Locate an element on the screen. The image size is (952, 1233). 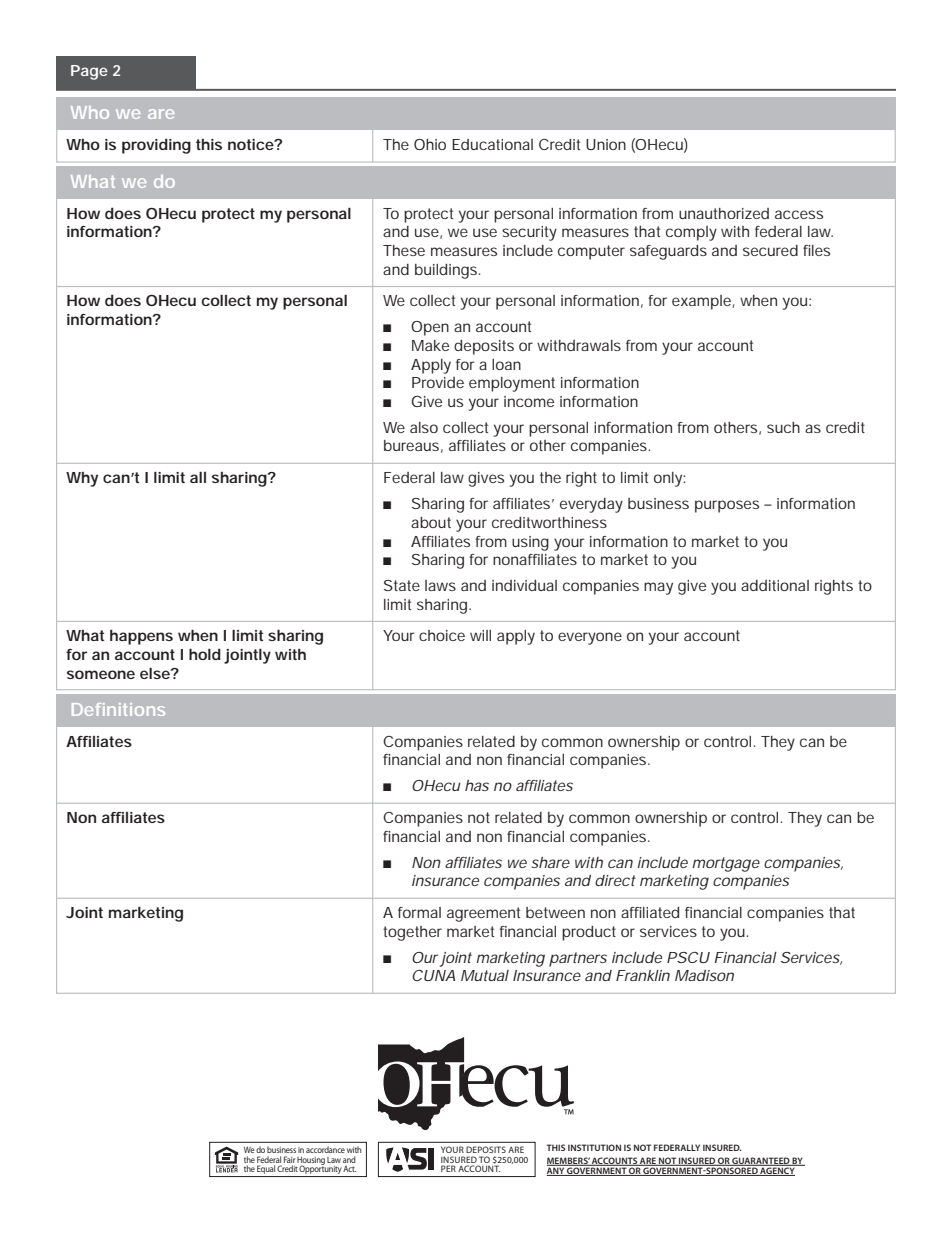
choice is located at coordinates (442, 635).
